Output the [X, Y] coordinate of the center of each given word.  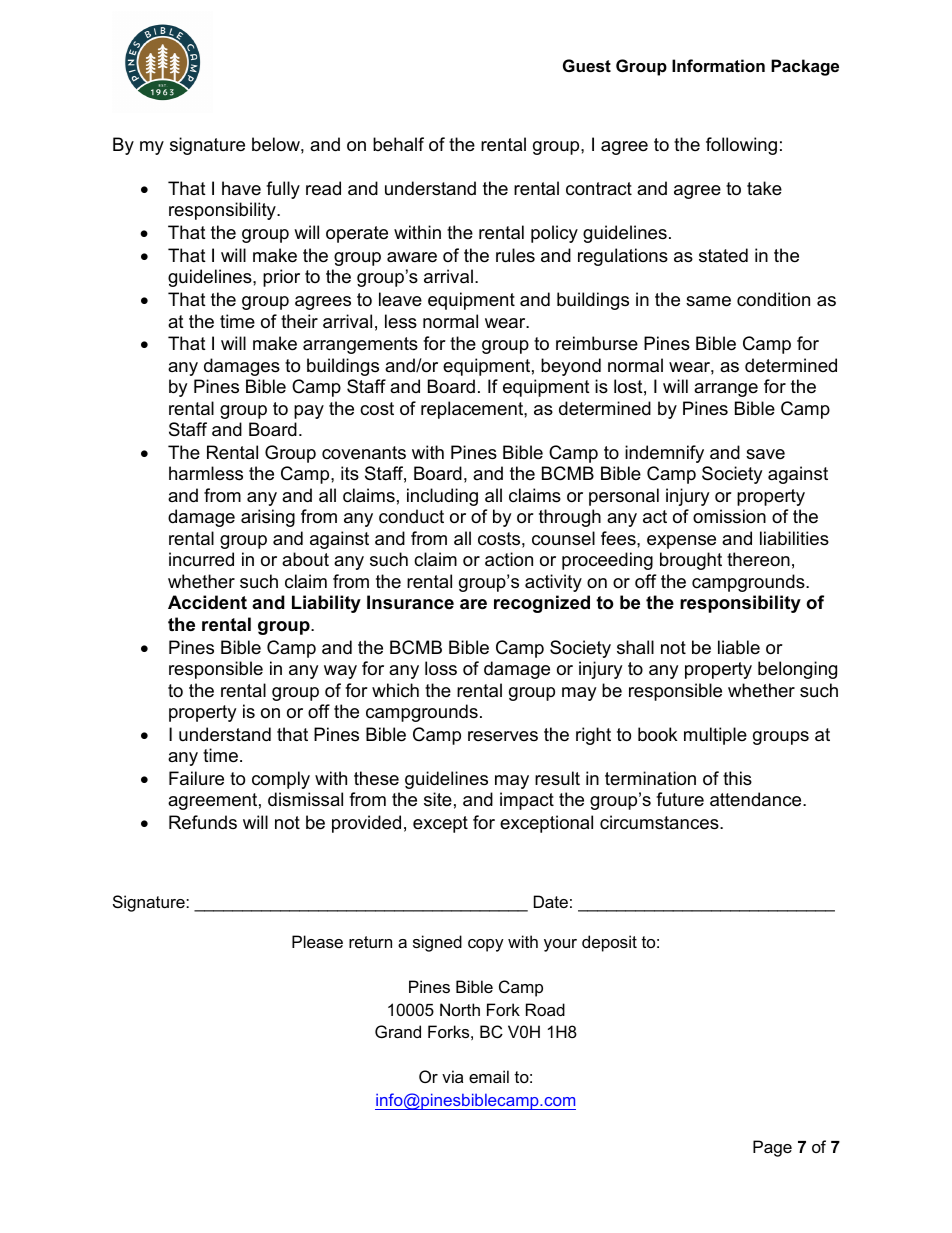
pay [309, 412]
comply [281, 780]
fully [283, 190]
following [741, 146]
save [765, 454]
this [737, 778]
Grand [398, 1031]
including [442, 497]
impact [527, 801]
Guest [587, 65]
